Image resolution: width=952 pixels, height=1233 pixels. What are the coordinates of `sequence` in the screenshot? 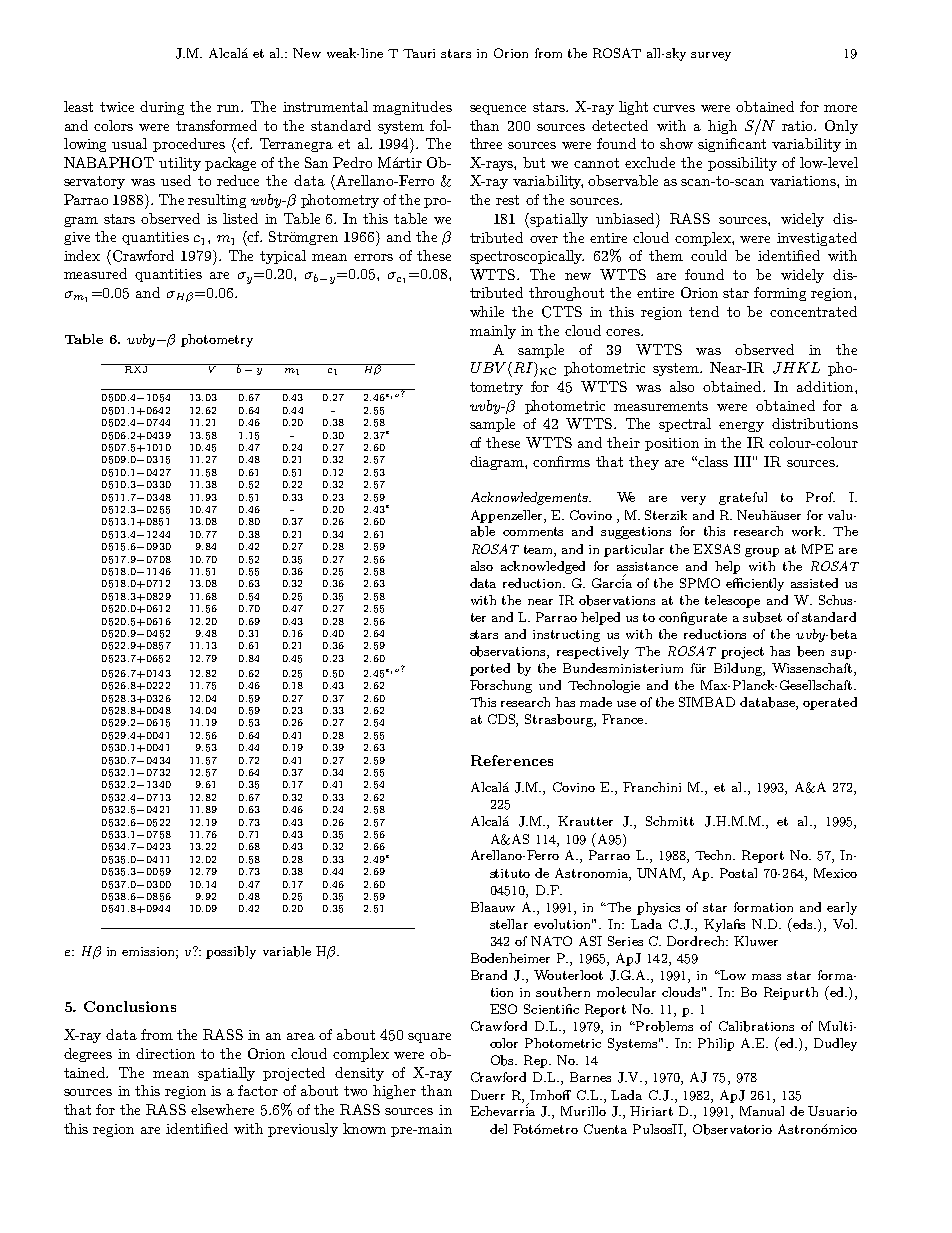 It's located at (498, 110).
